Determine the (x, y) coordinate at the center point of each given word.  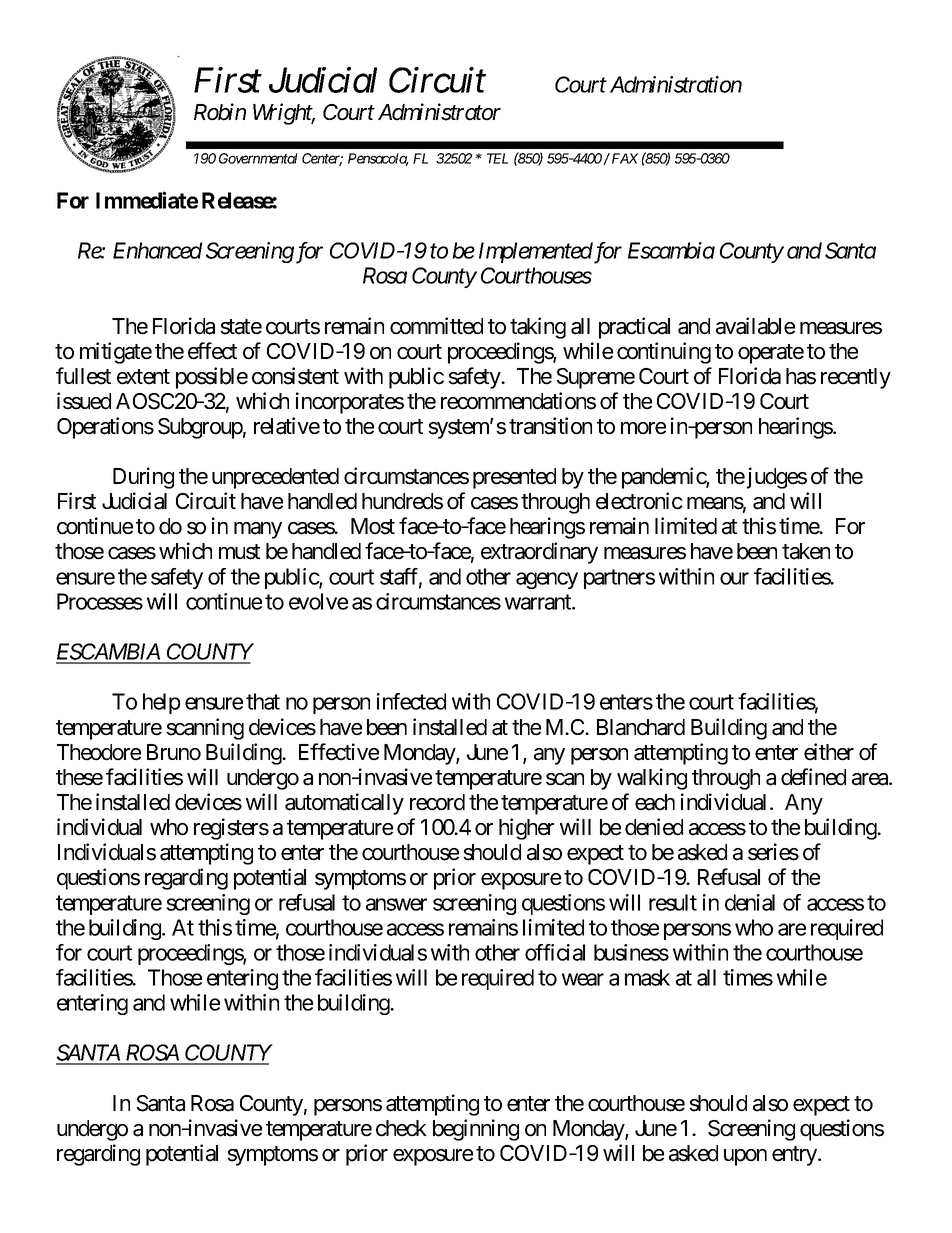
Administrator (439, 112)
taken (806, 551)
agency (547, 580)
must (239, 552)
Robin (220, 112)
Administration (676, 84)
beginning (476, 1130)
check (401, 1128)
